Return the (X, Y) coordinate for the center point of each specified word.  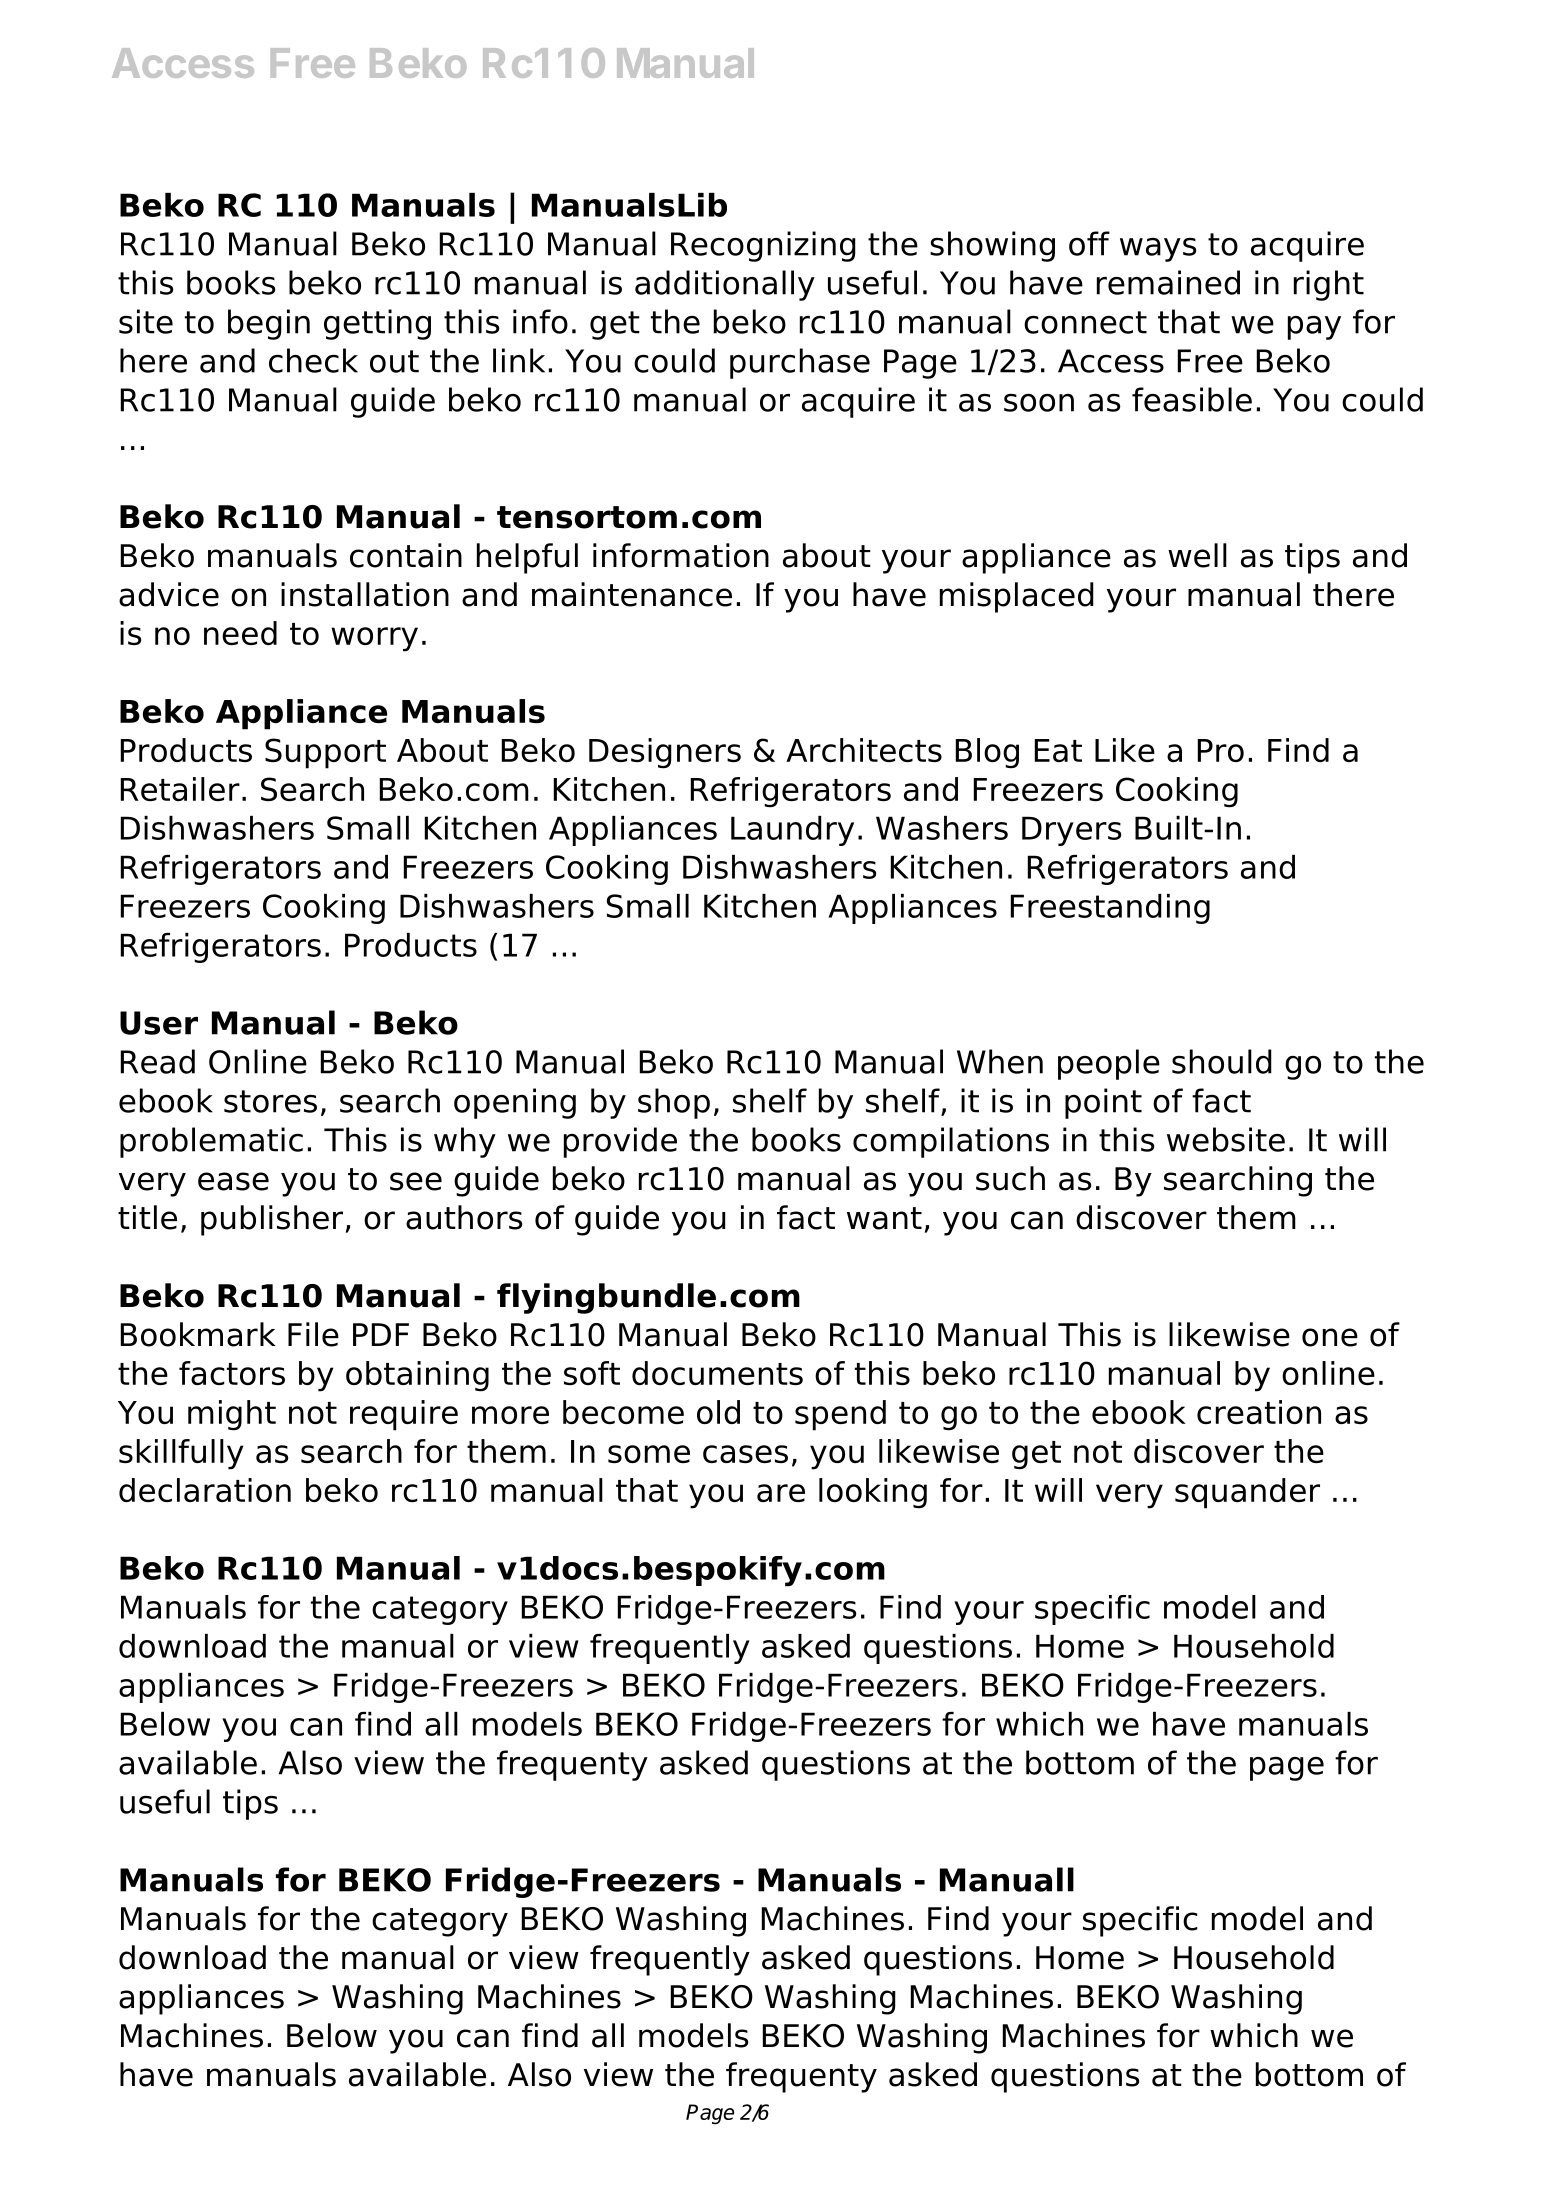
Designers (665, 753)
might (232, 1415)
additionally (725, 285)
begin (269, 324)
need (240, 633)
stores (270, 1101)
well (1197, 555)
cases (745, 1454)
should (1222, 1061)
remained (1168, 282)
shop (674, 1103)
